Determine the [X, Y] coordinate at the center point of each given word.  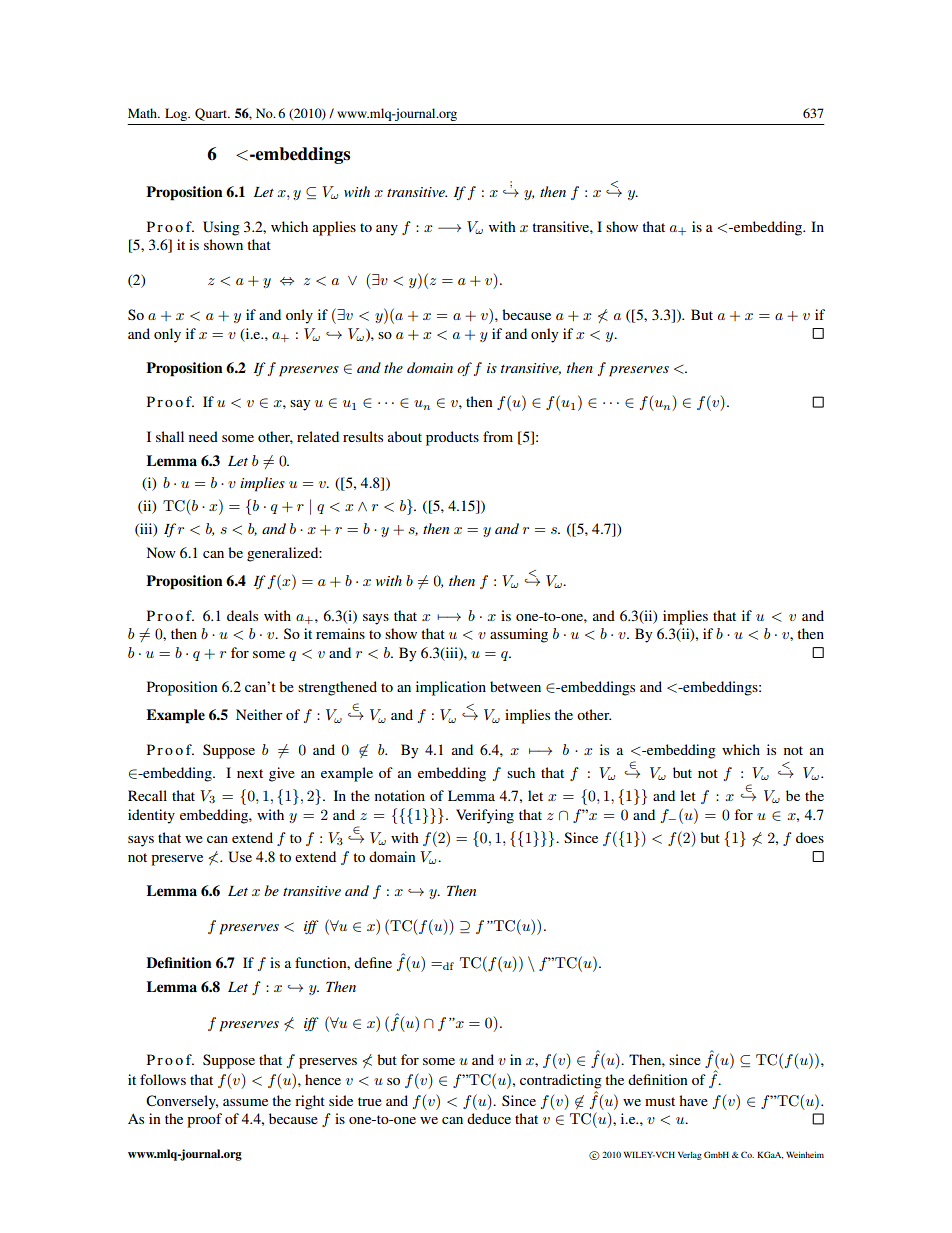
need [203, 436]
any [387, 230]
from [498, 436]
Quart [212, 114]
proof [204, 1120]
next [250, 773]
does [810, 837]
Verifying [485, 816]
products [452, 438]
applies [334, 228]
